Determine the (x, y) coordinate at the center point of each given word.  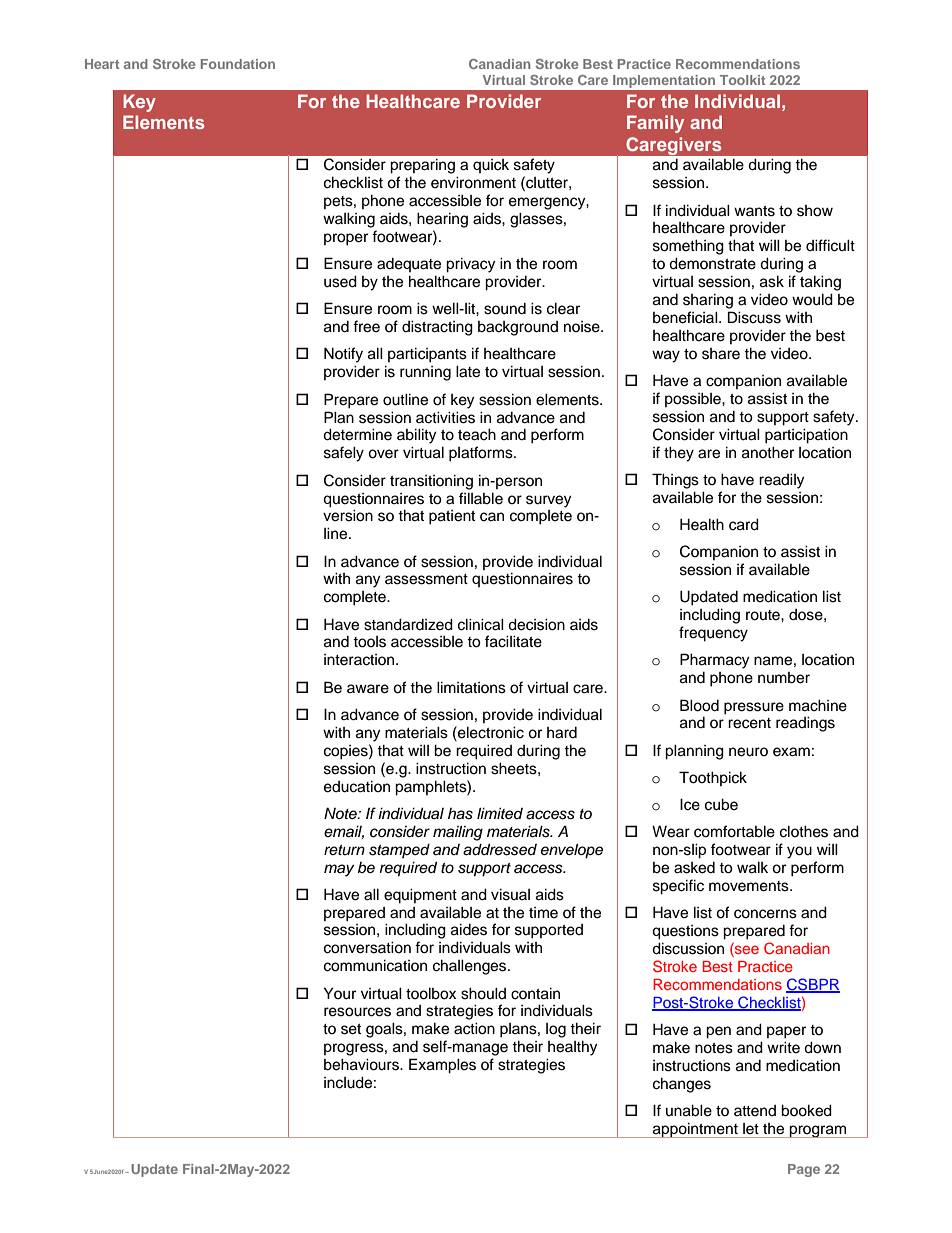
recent (749, 723)
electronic (490, 732)
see (746, 950)
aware (368, 689)
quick (491, 166)
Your (340, 993)
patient (452, 517)
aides (469, 929)
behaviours (362, 1064)
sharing (708, 301)
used (340, 281)
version (348, 515)
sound (505, 309)
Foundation (238, 64)
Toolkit (742, 80)
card (744, 524)
